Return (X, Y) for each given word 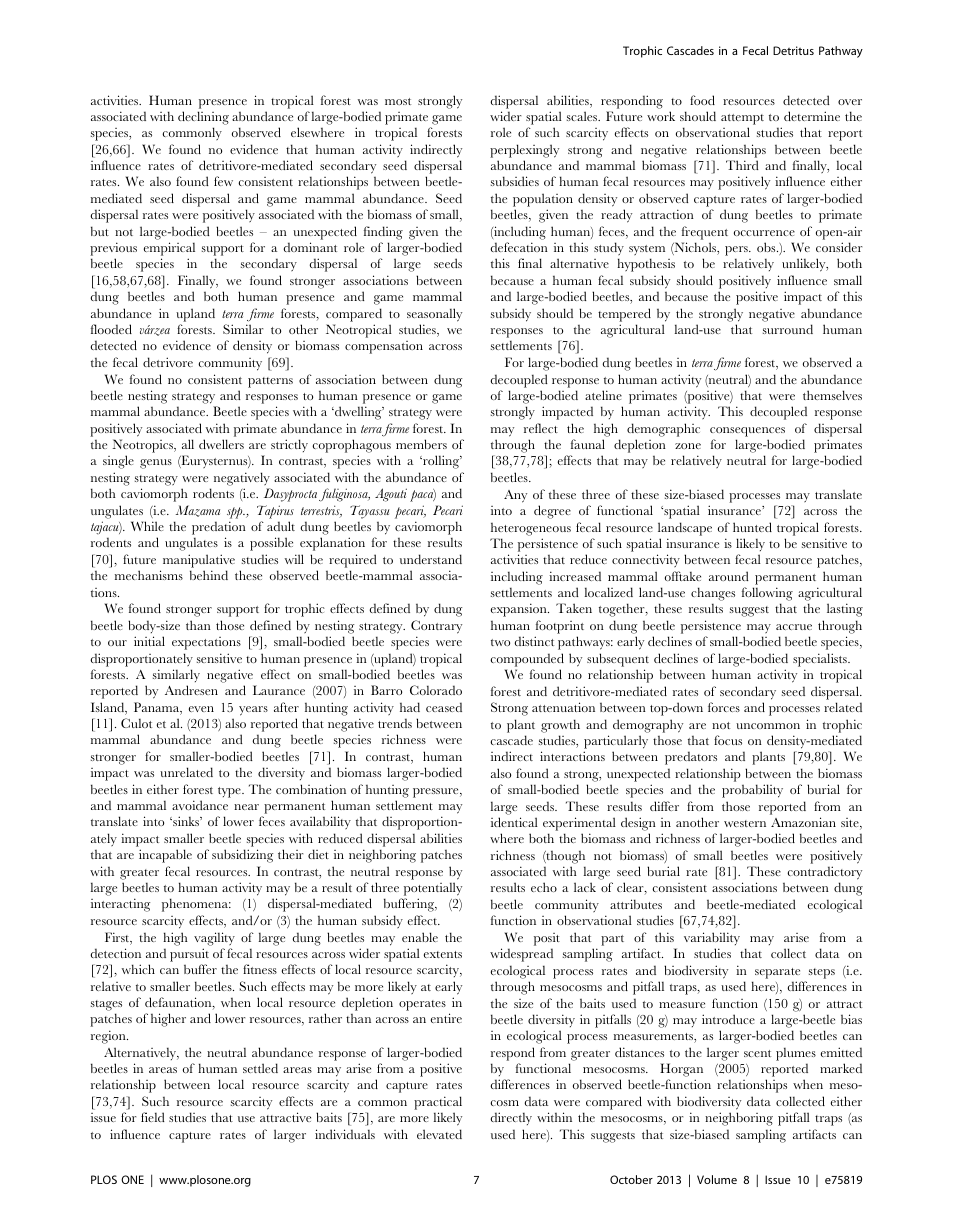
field (153, 1117)
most (398, 101)
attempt (742, 119)
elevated (439, 1134)
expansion (520, 610)
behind (209, 575)
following (767, 594)
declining (203, 118)
